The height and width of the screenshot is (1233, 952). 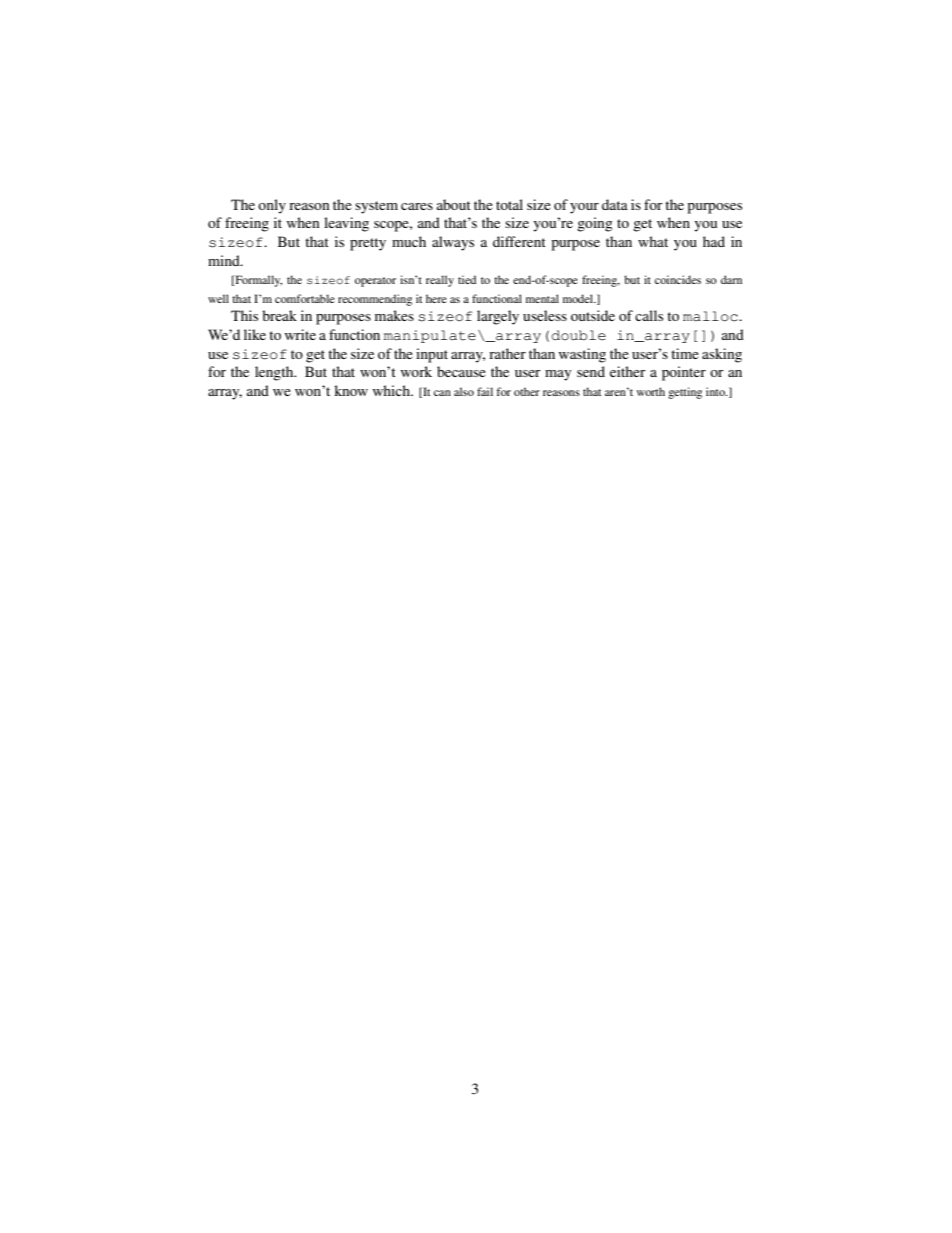 What do you see at coordinates (272, 206) in the screenshot?
I see `only` at bounding box center [272, 206].
